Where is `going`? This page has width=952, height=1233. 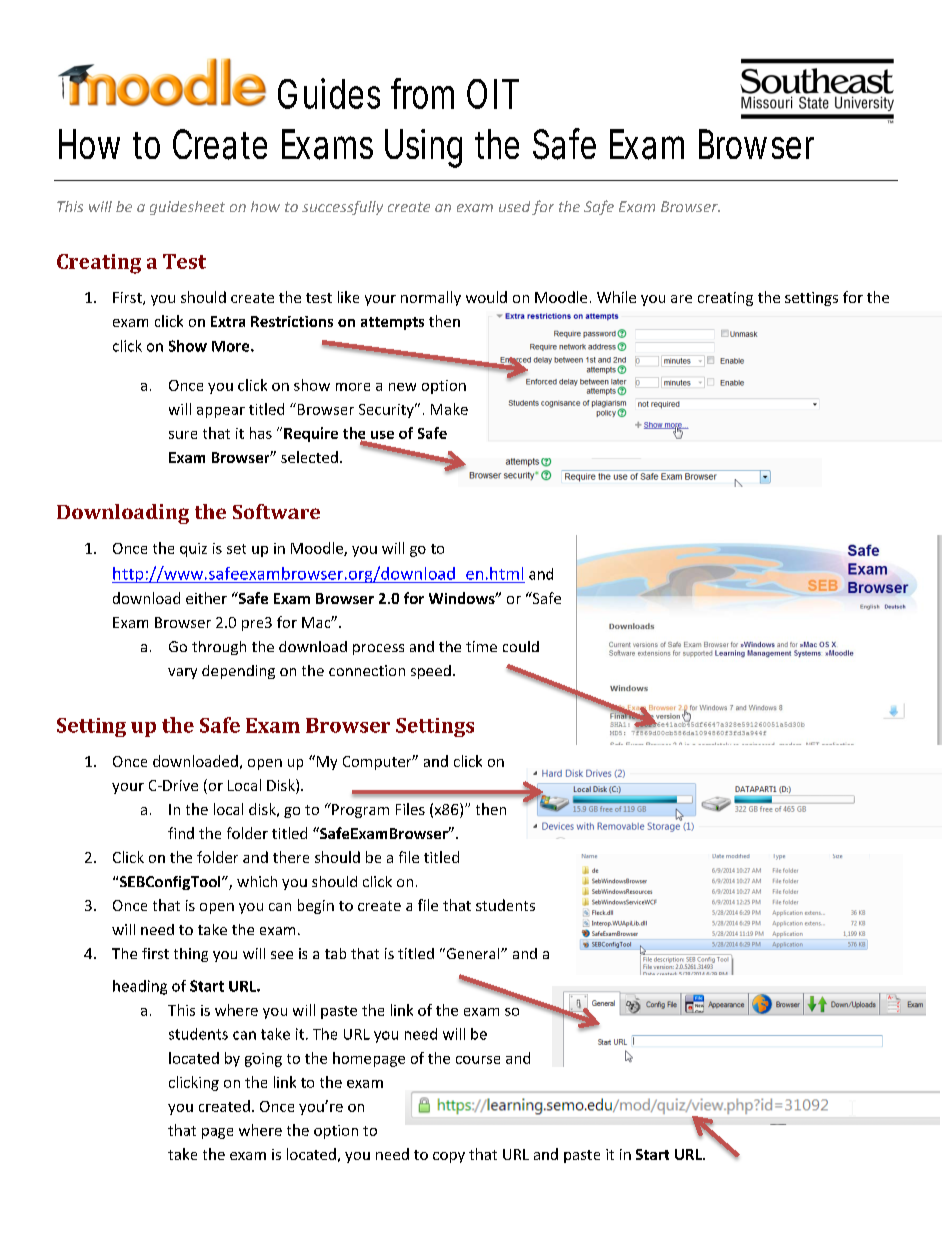 going is located at coordinates (263, 1060).
